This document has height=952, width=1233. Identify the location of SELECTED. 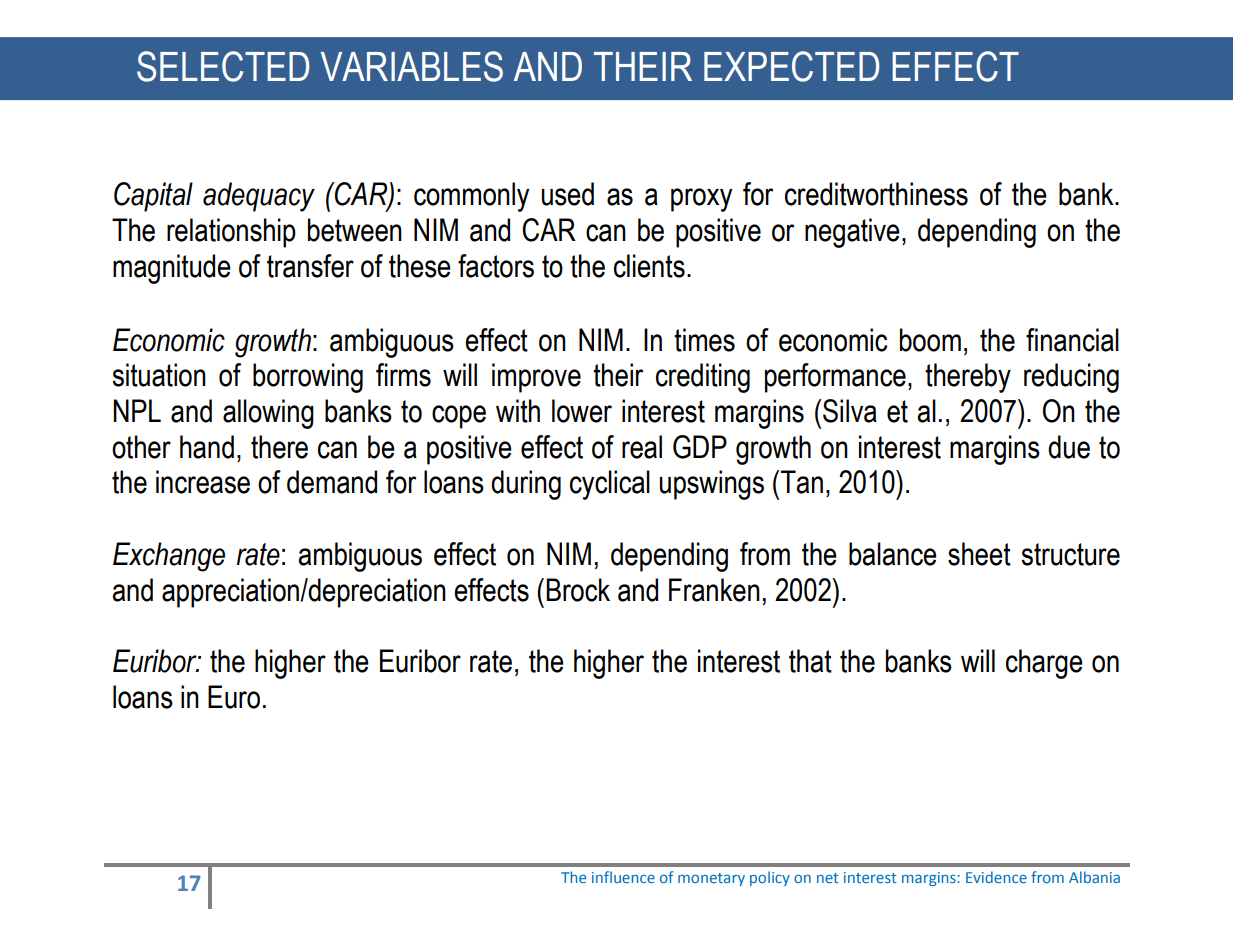
(223, 66).
